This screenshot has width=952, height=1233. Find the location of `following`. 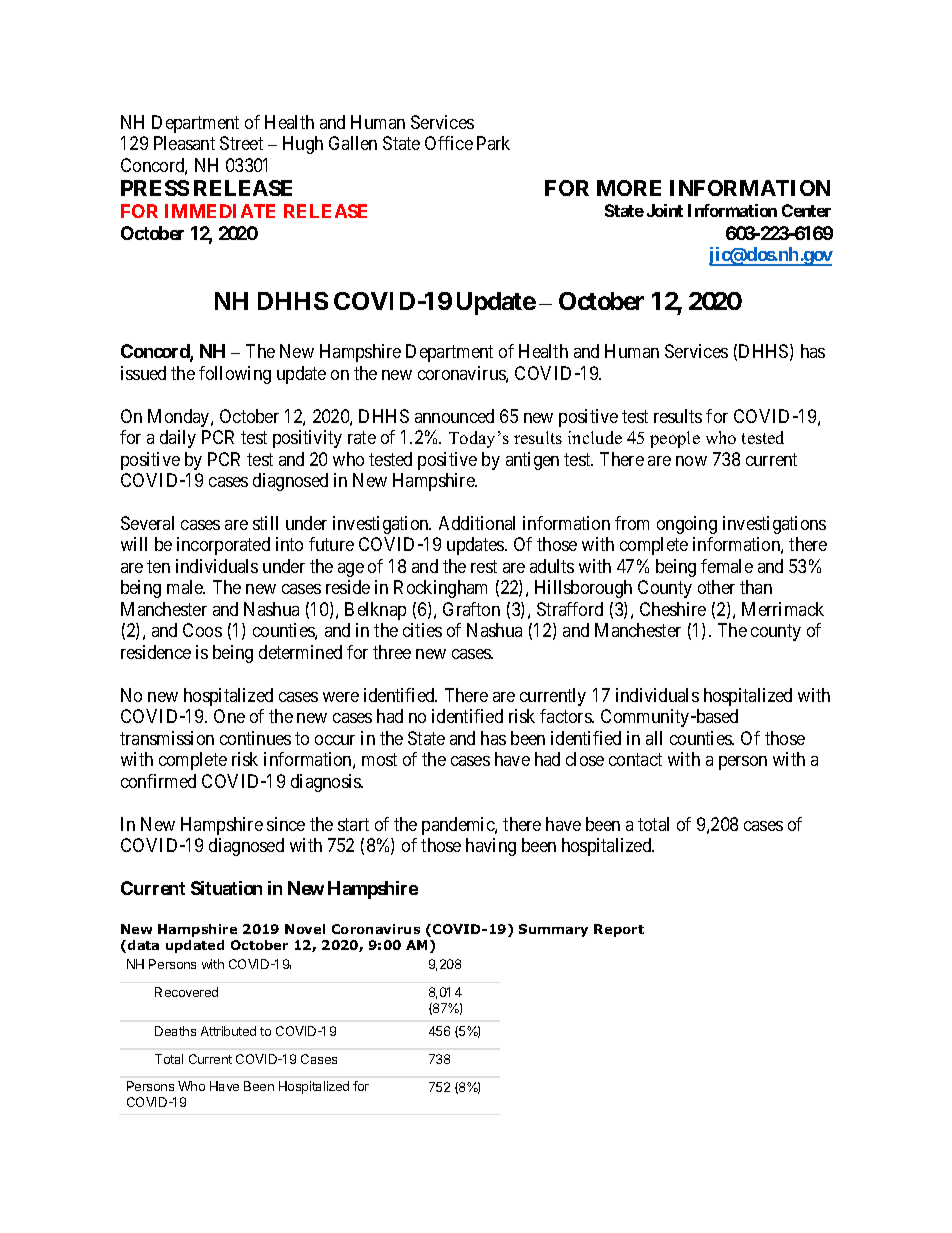

following is located at coordinates (235, 375).
